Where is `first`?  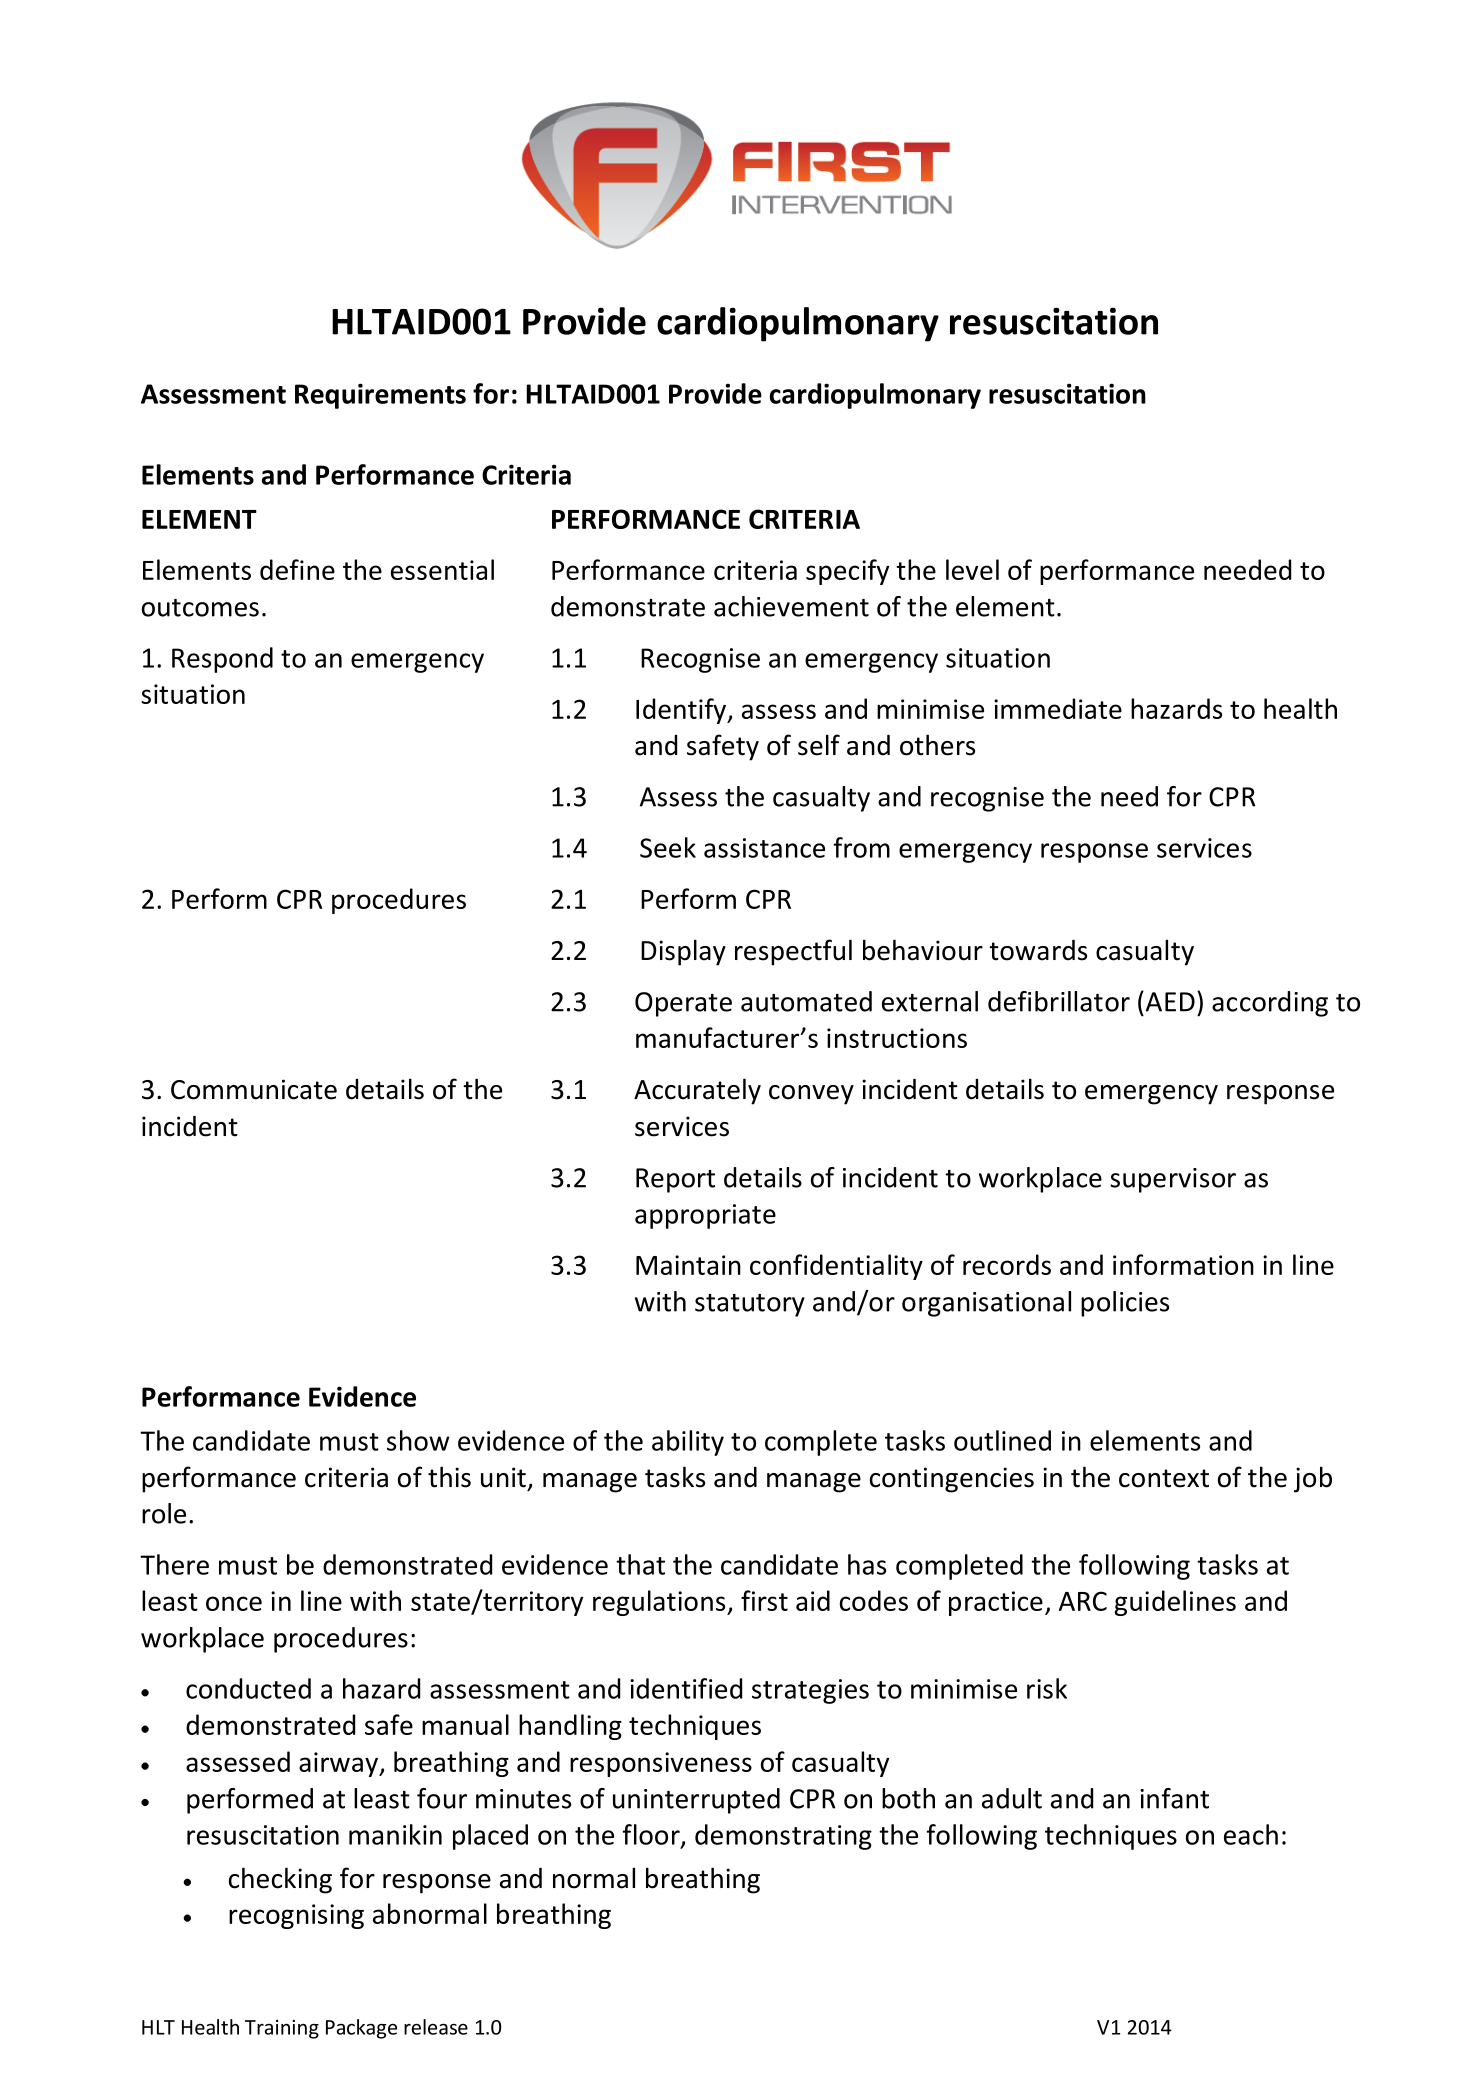
first is located at coordinates (764, 1600).
